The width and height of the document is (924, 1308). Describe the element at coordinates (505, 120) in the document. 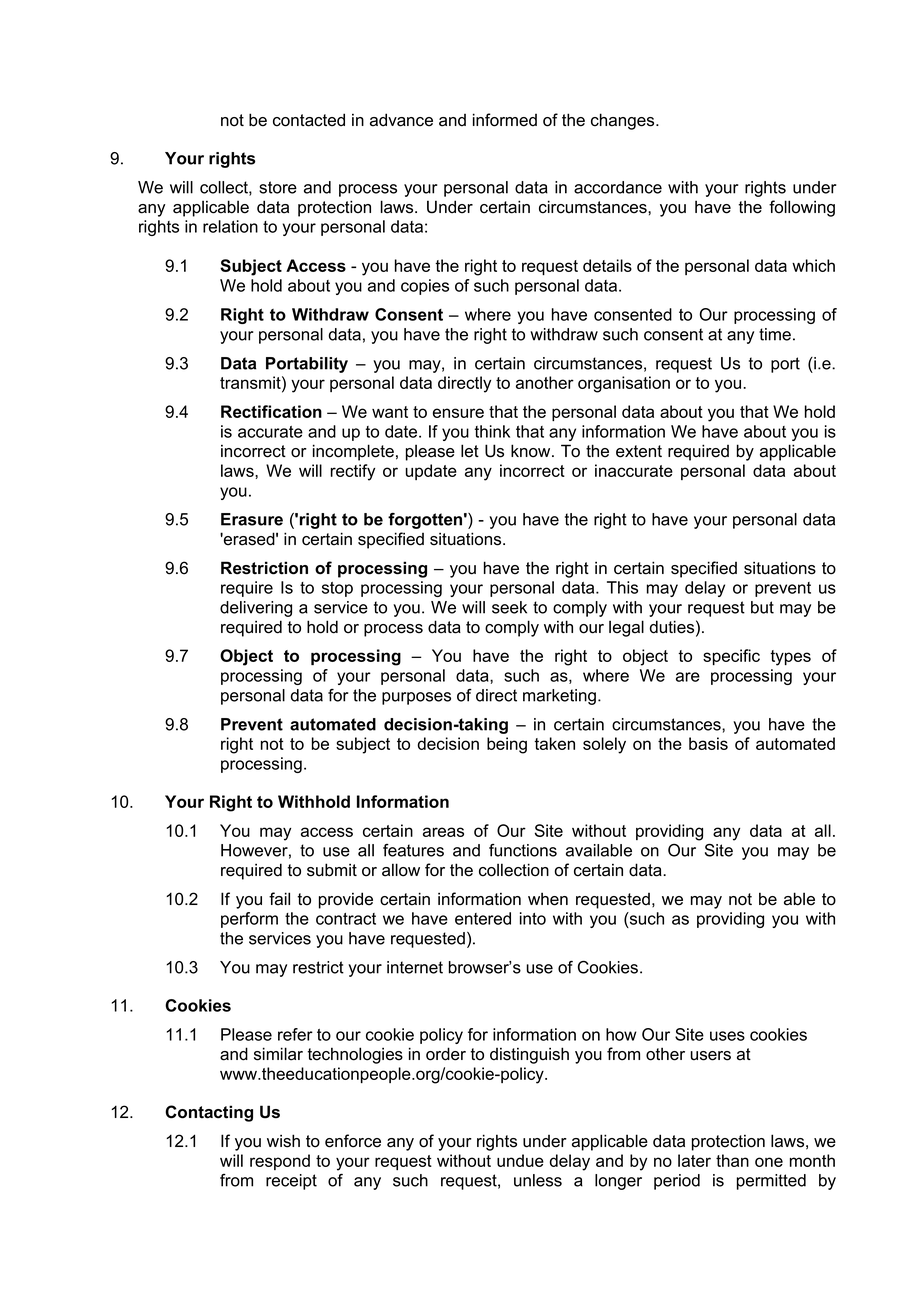

I see `informed` at that location.
